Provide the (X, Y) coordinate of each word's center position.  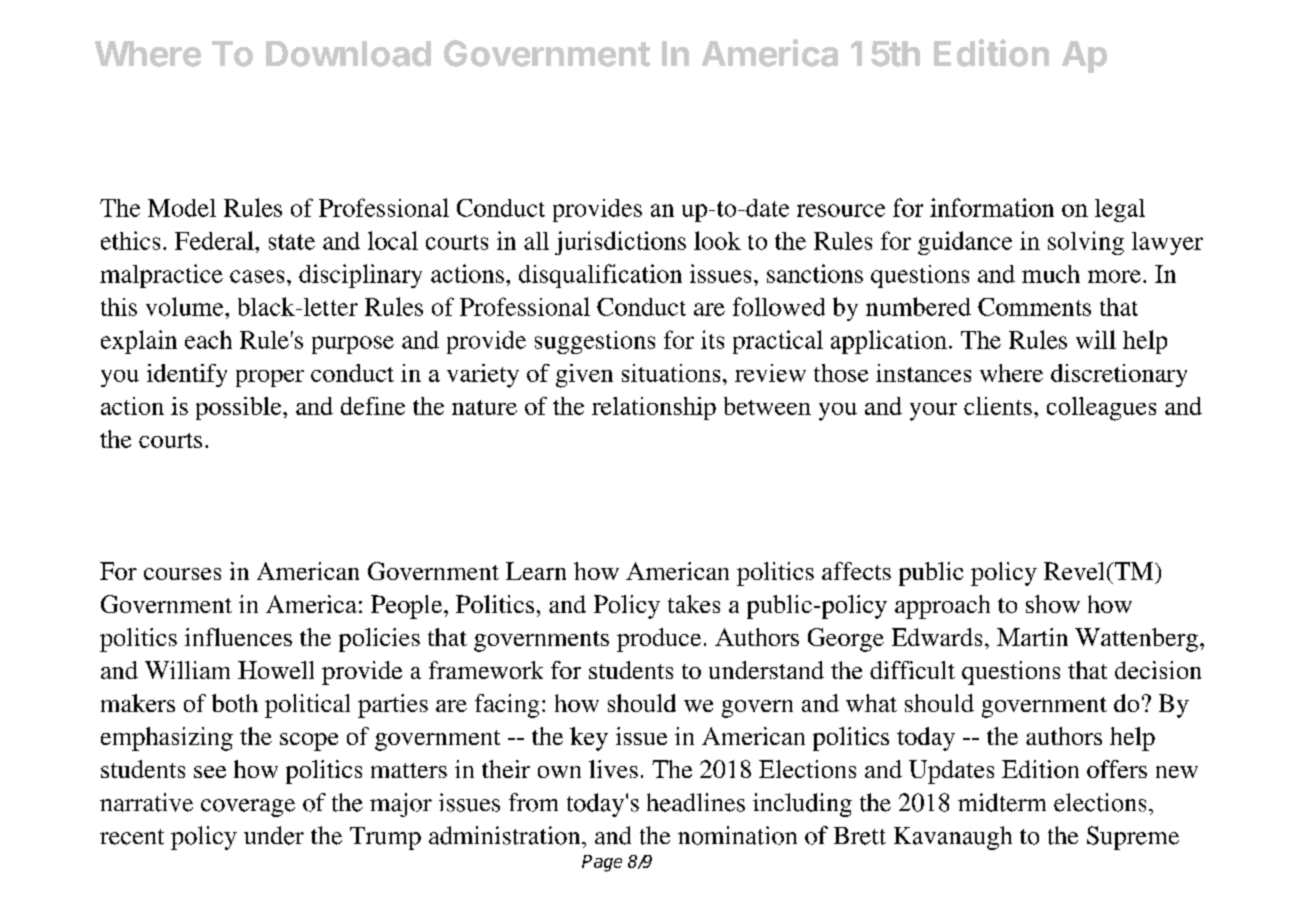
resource (841, 210)
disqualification (600, 276)
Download (348, 54)
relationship (654, 408)
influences (238, 637)
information (992, 207)
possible (240, 408)
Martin (1032, 637)
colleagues (1101, 409)
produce (659, 640)
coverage (248, 808)
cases (257, 276)
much (1051, 274)
